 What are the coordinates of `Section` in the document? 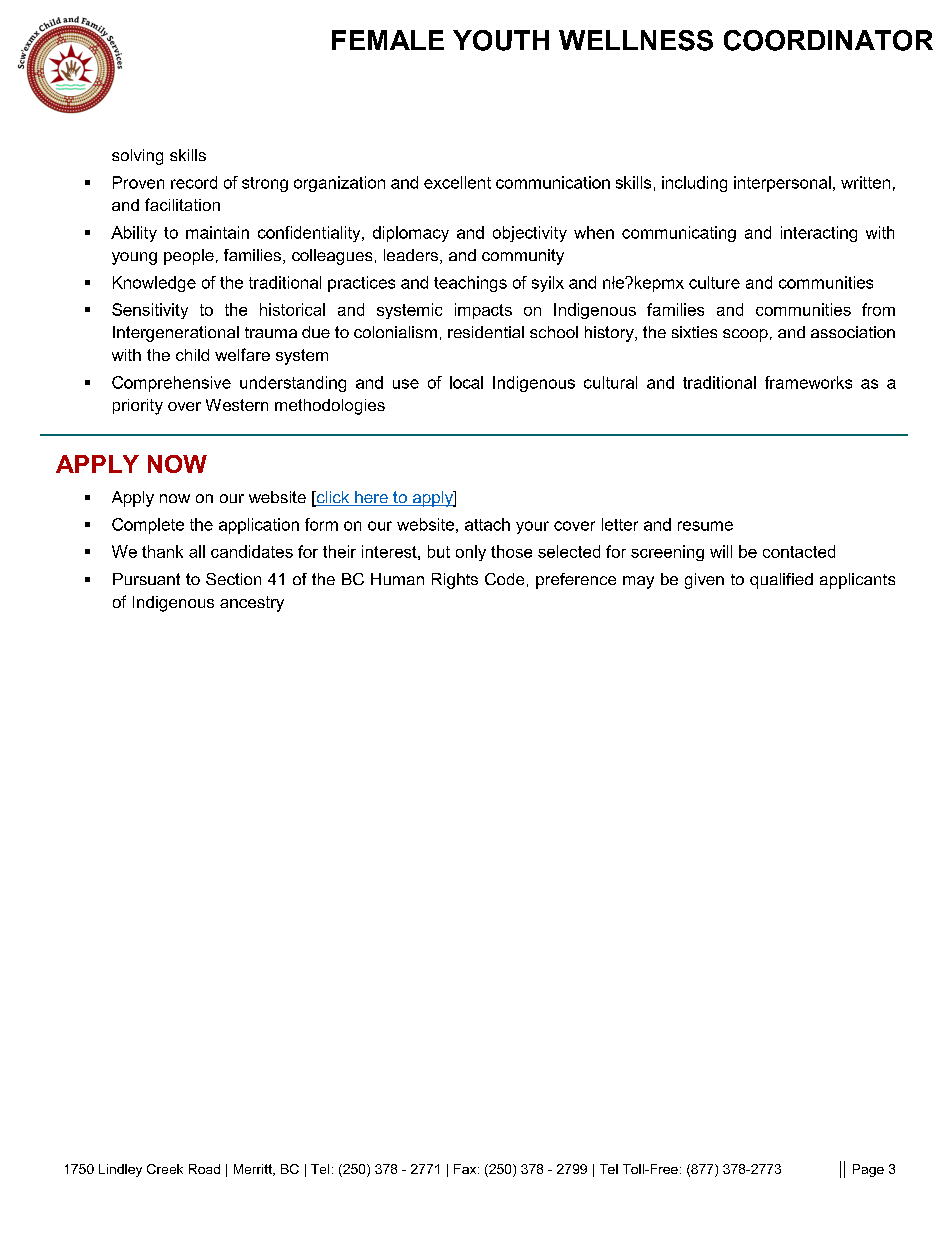 It's located at (233, 579).
